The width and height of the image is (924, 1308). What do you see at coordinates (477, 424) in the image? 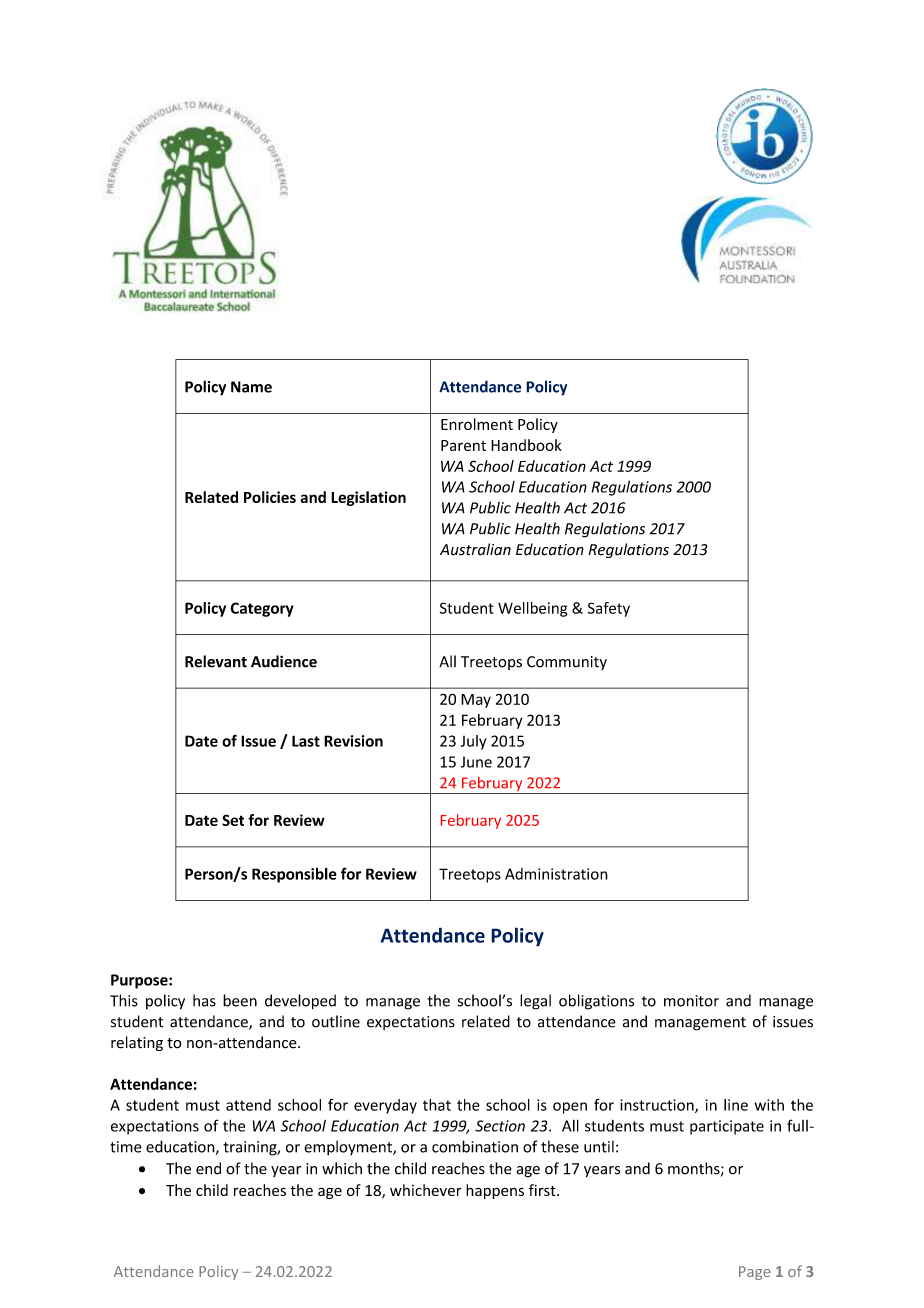
I see `Enrolment` at bounding box center [477, 424].
